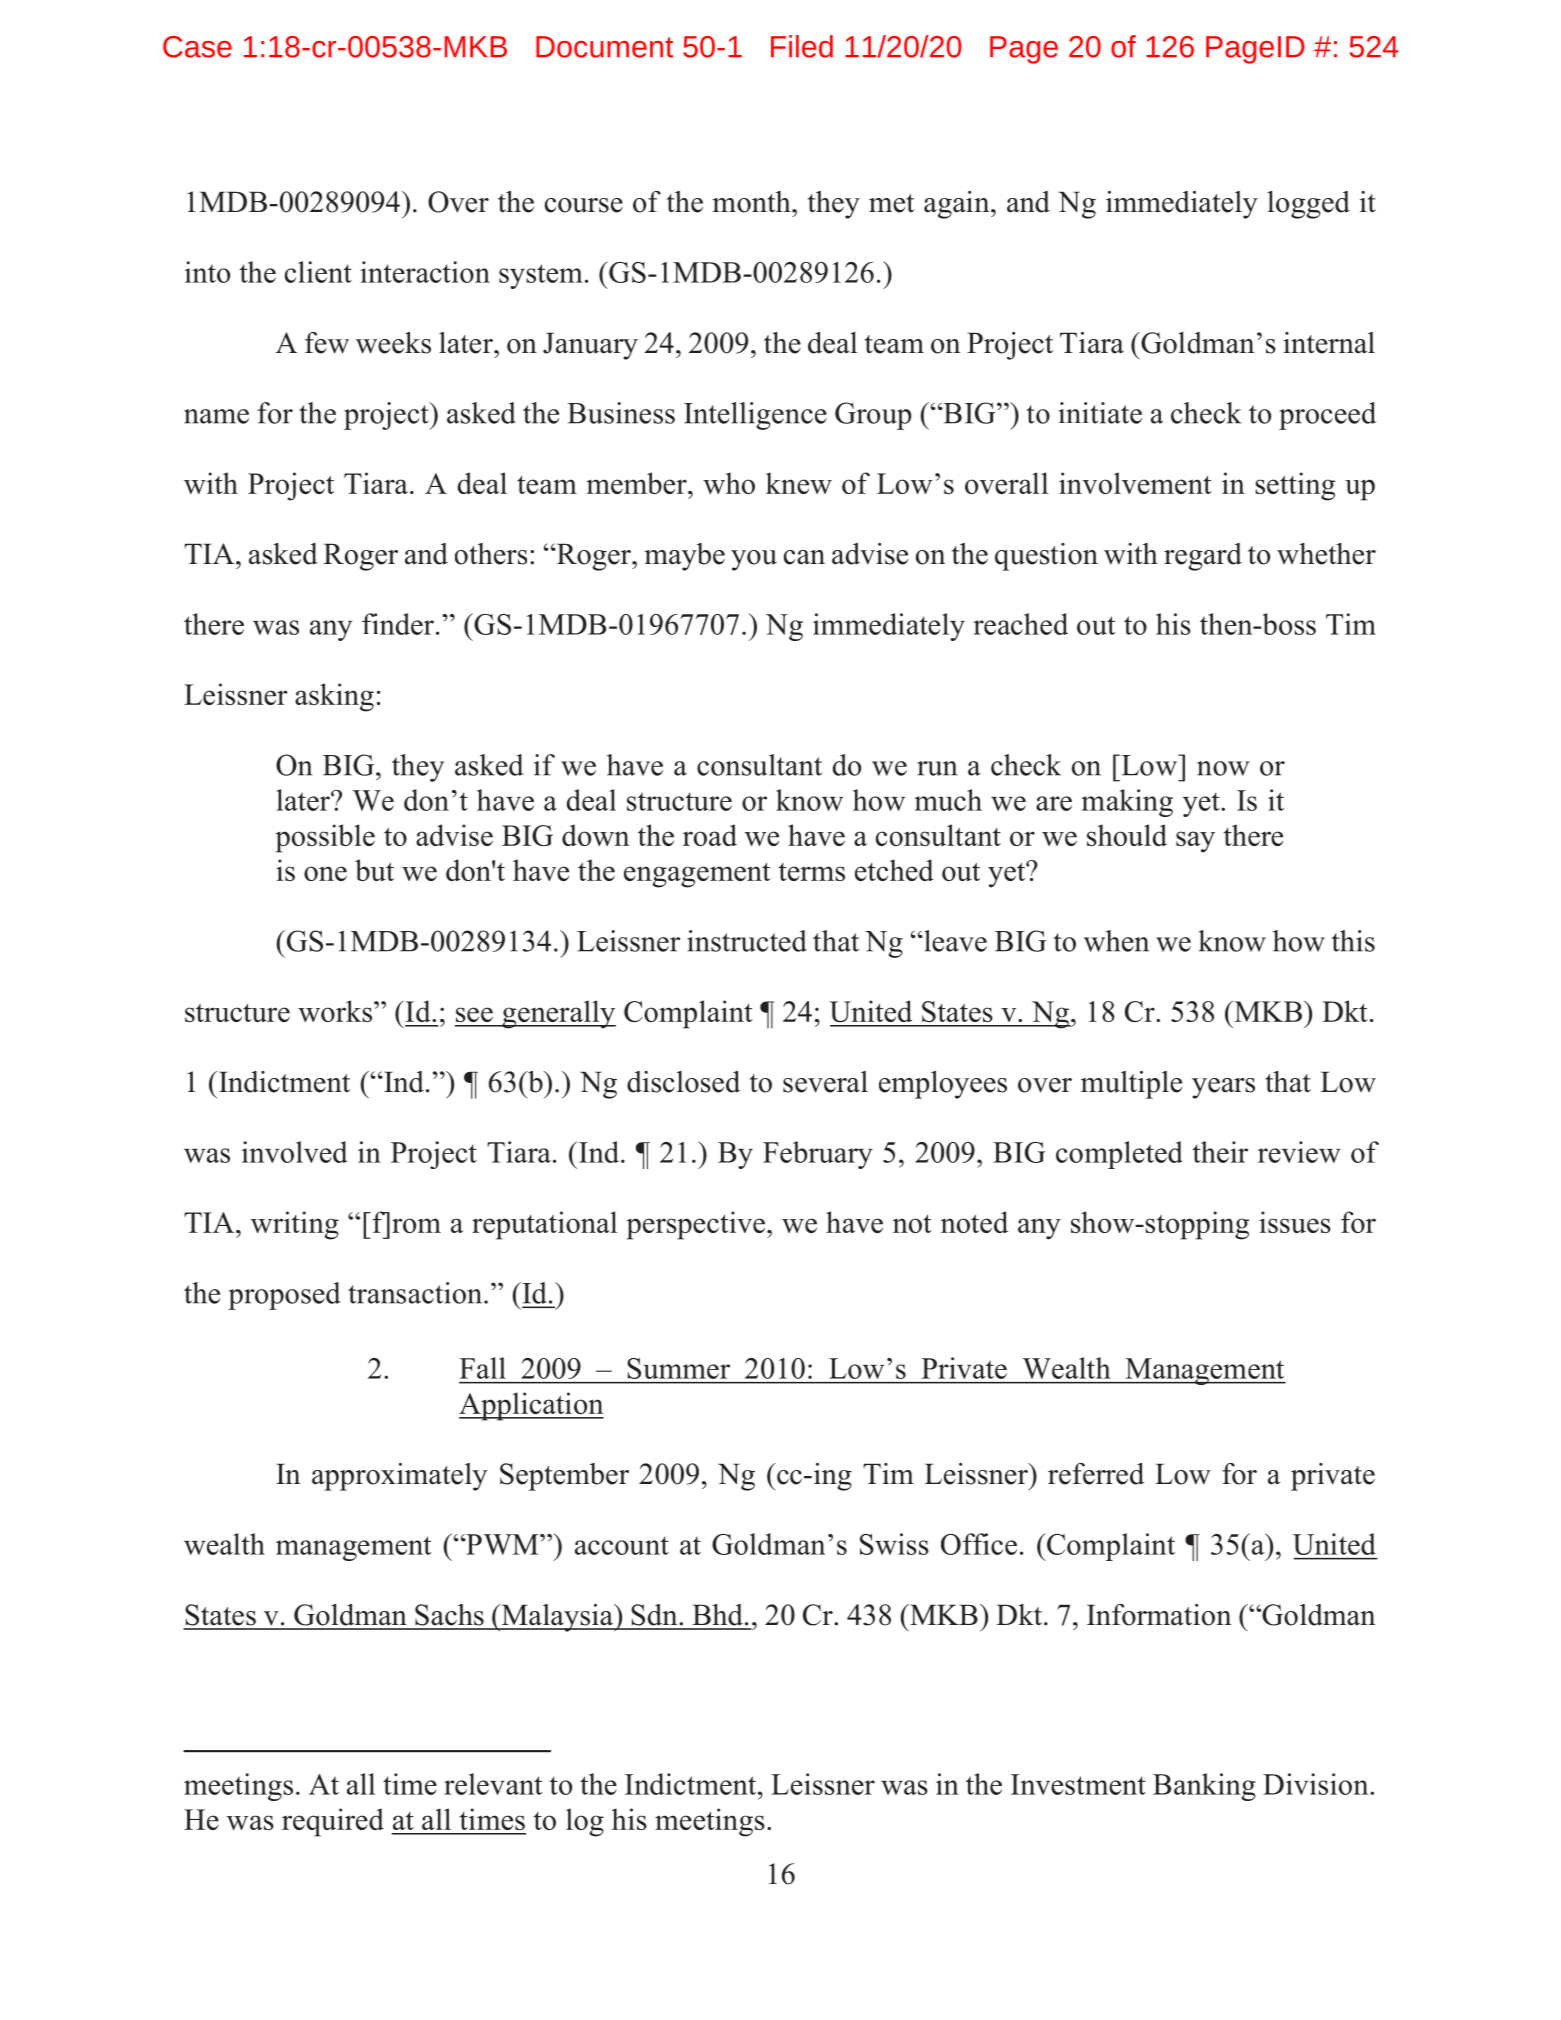 The image size is (1561, 2020). What do you see at coordinates (1135, 483) in the screenshot?
I see `involvement` at bounding box center [1135, 483].
